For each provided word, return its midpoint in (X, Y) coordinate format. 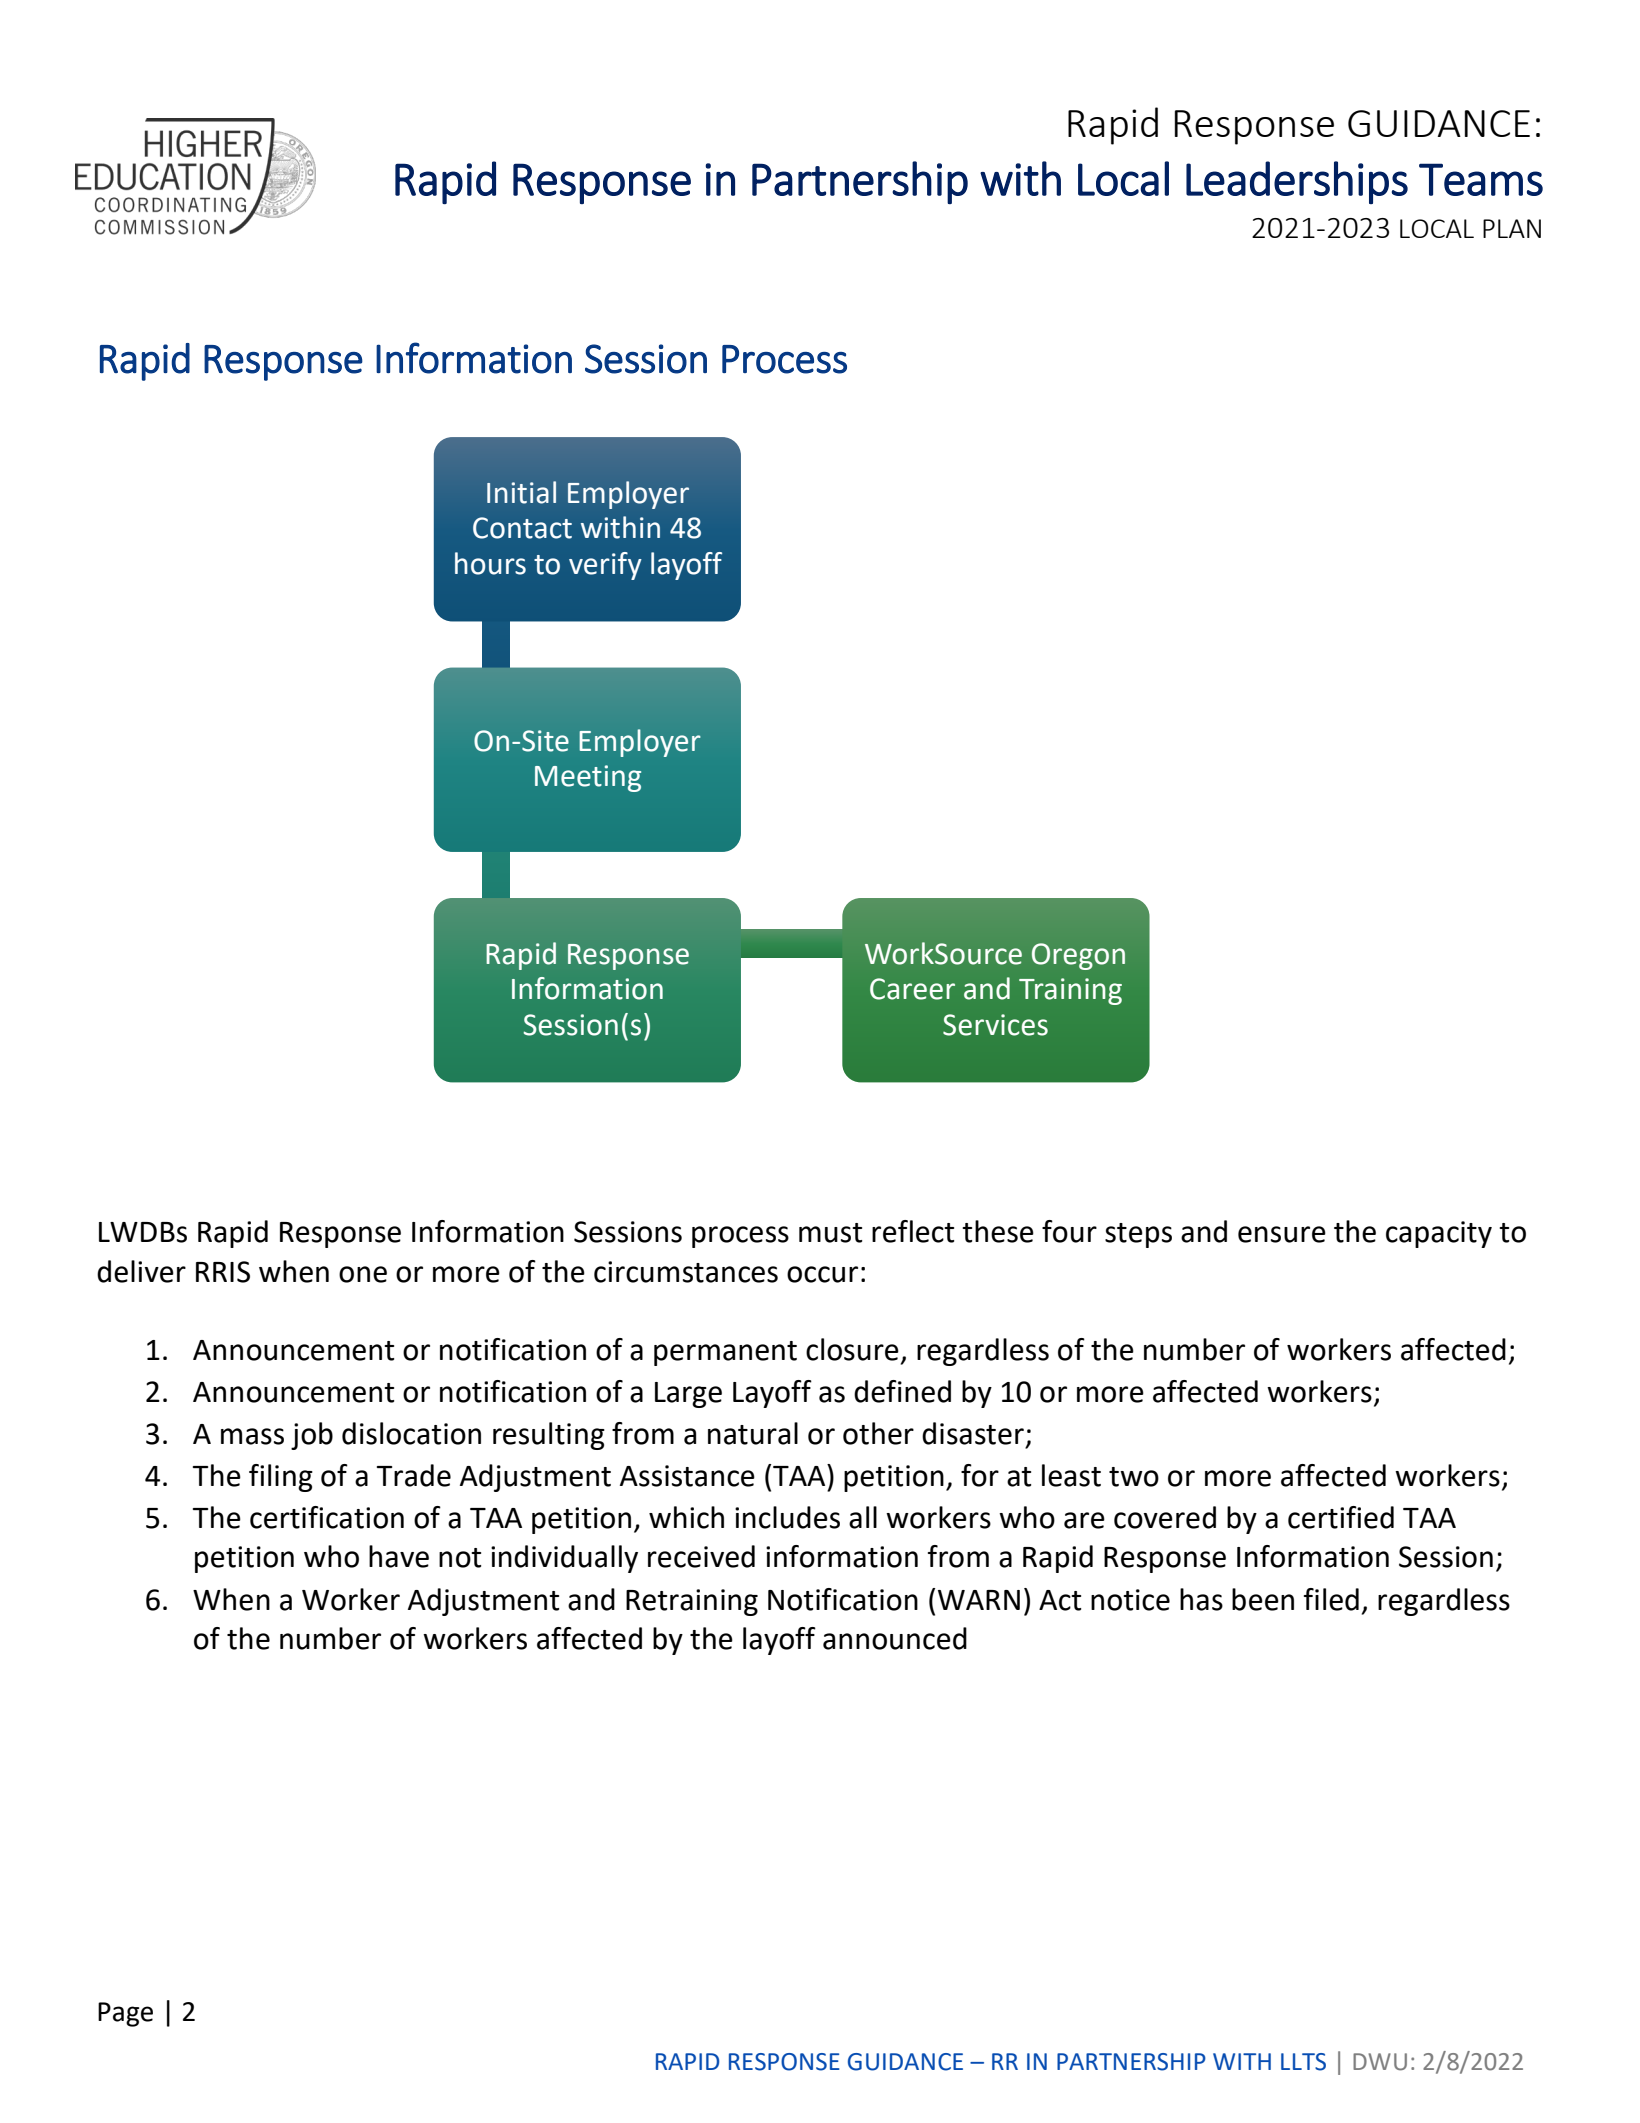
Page (125, 2014)
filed (1331, 1599)
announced (895, 1638)
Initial (521, 492)
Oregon (1078, 956)
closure (852, 1349)
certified (1341, 1517)
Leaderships (1297, 182)
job (312, 1436)
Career (912, 989)
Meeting (588, 778)
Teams (1481, 179)
